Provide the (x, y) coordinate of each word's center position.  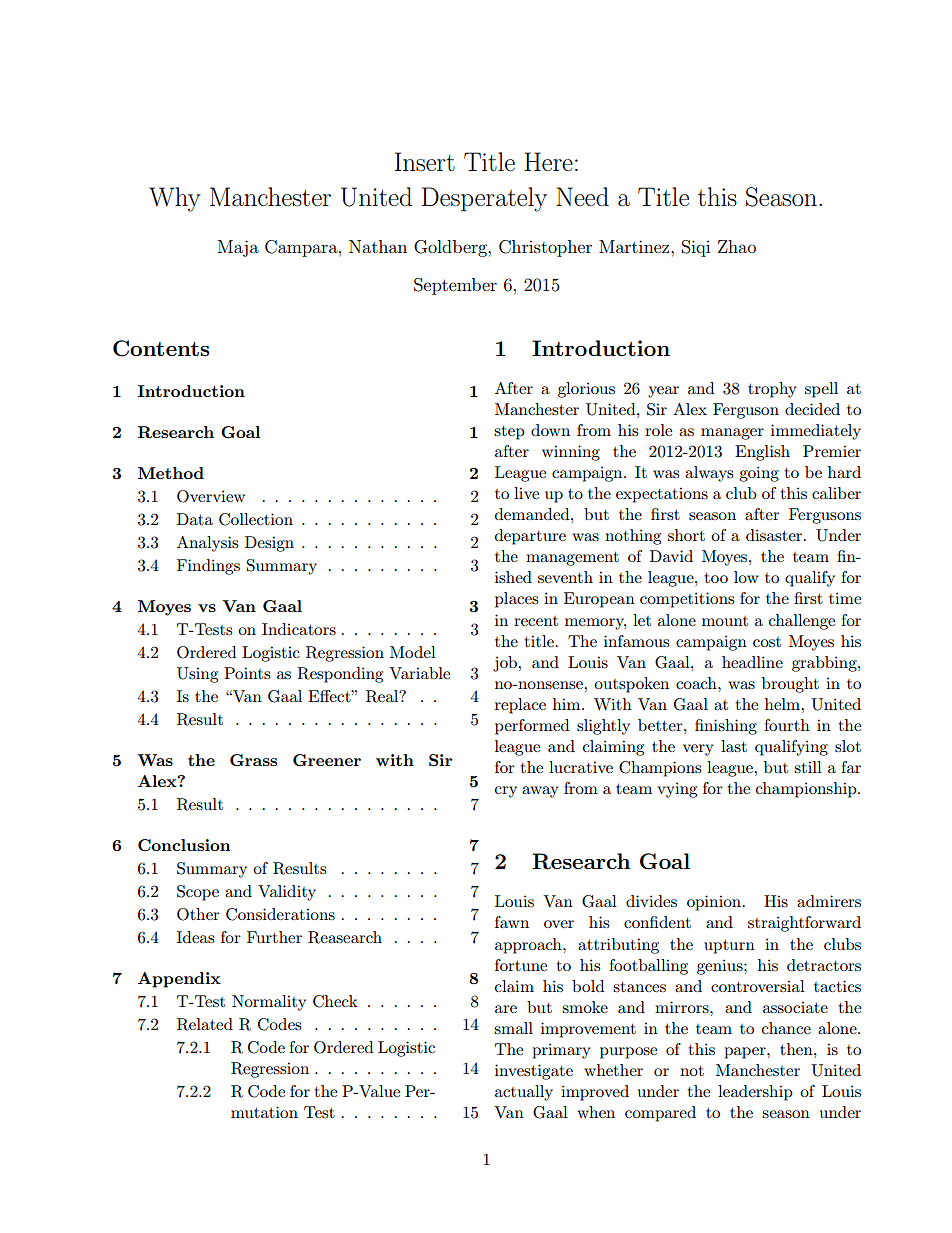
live (526, 493)
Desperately (484, 199)
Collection (256, 519)
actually (524, 1093)
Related (205, 1024)
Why (175, 199)
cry (506, 792)
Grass (253, 760)
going (759, 474)
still (808, 767)
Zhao (737, 246)
